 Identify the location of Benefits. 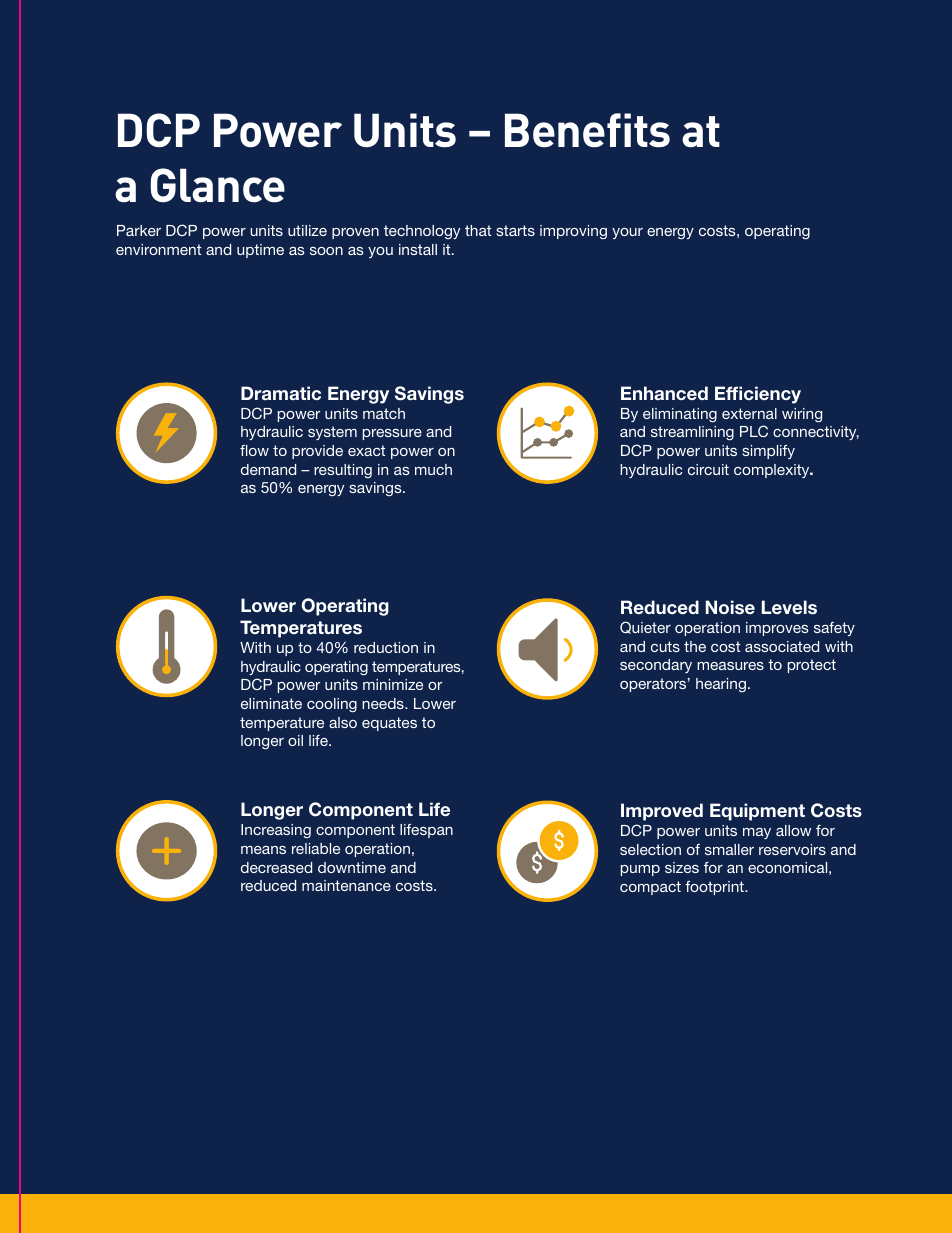
(587, 130).
